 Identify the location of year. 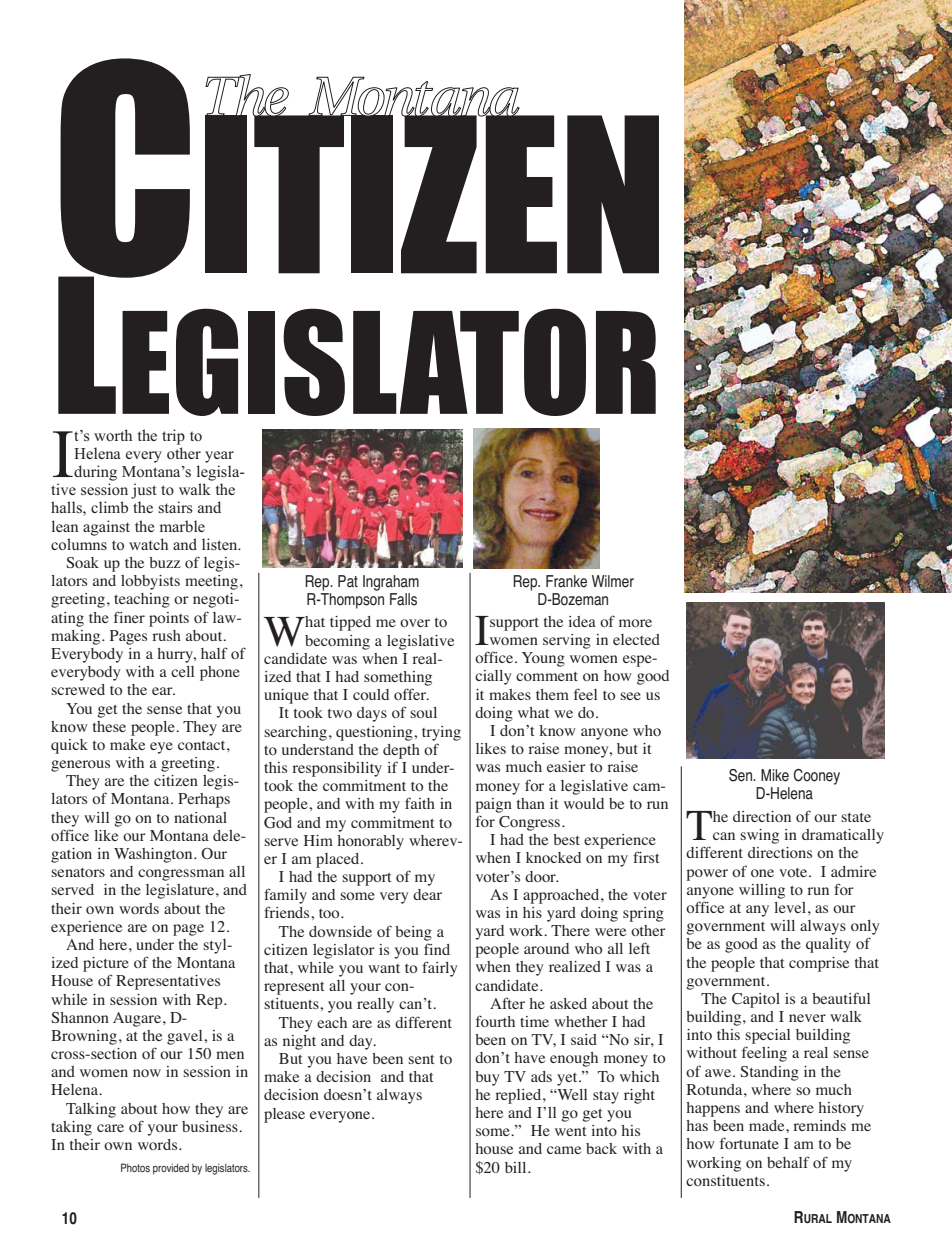
(219, 457).
